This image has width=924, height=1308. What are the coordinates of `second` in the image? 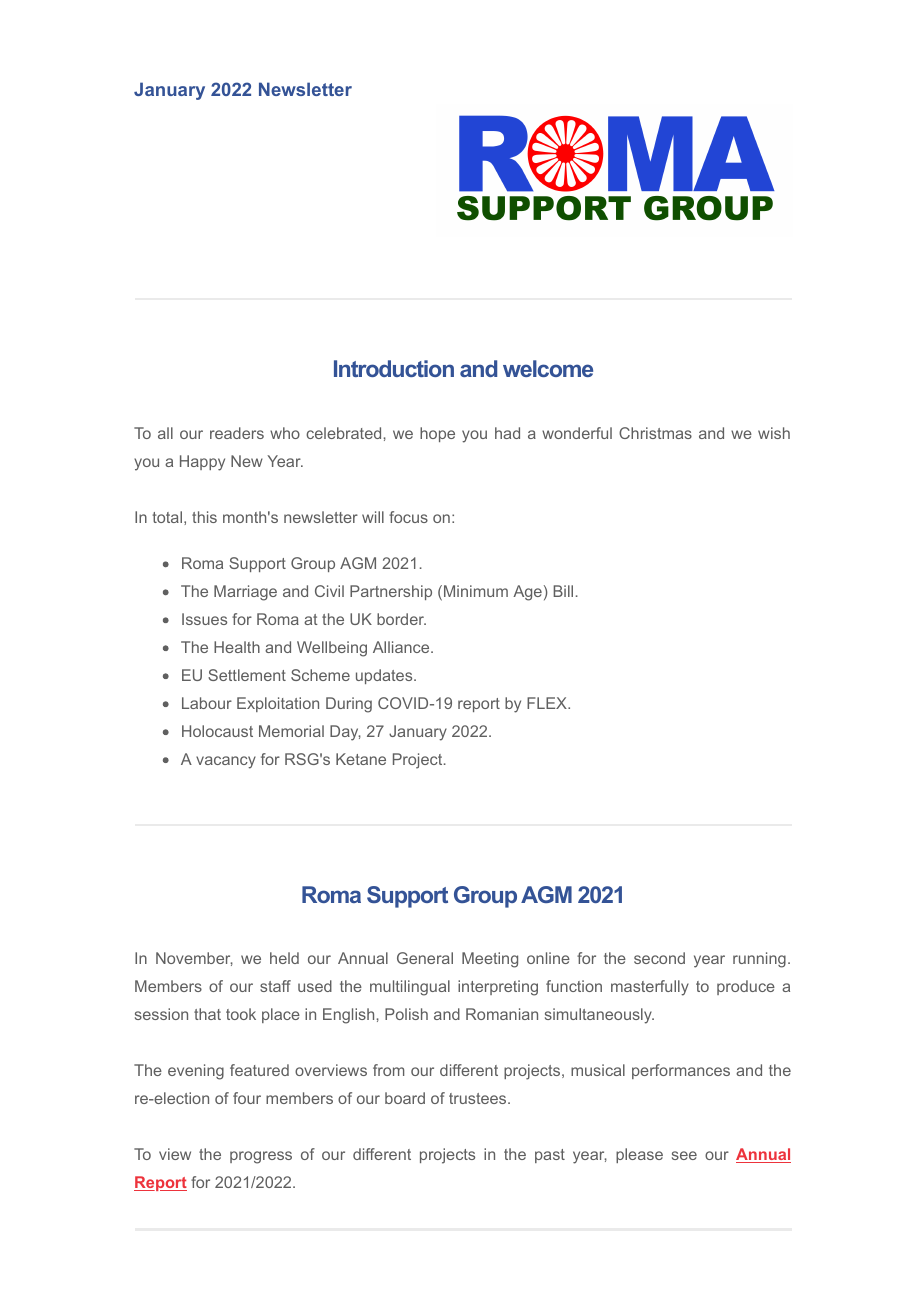 It's located at (659, 958).
